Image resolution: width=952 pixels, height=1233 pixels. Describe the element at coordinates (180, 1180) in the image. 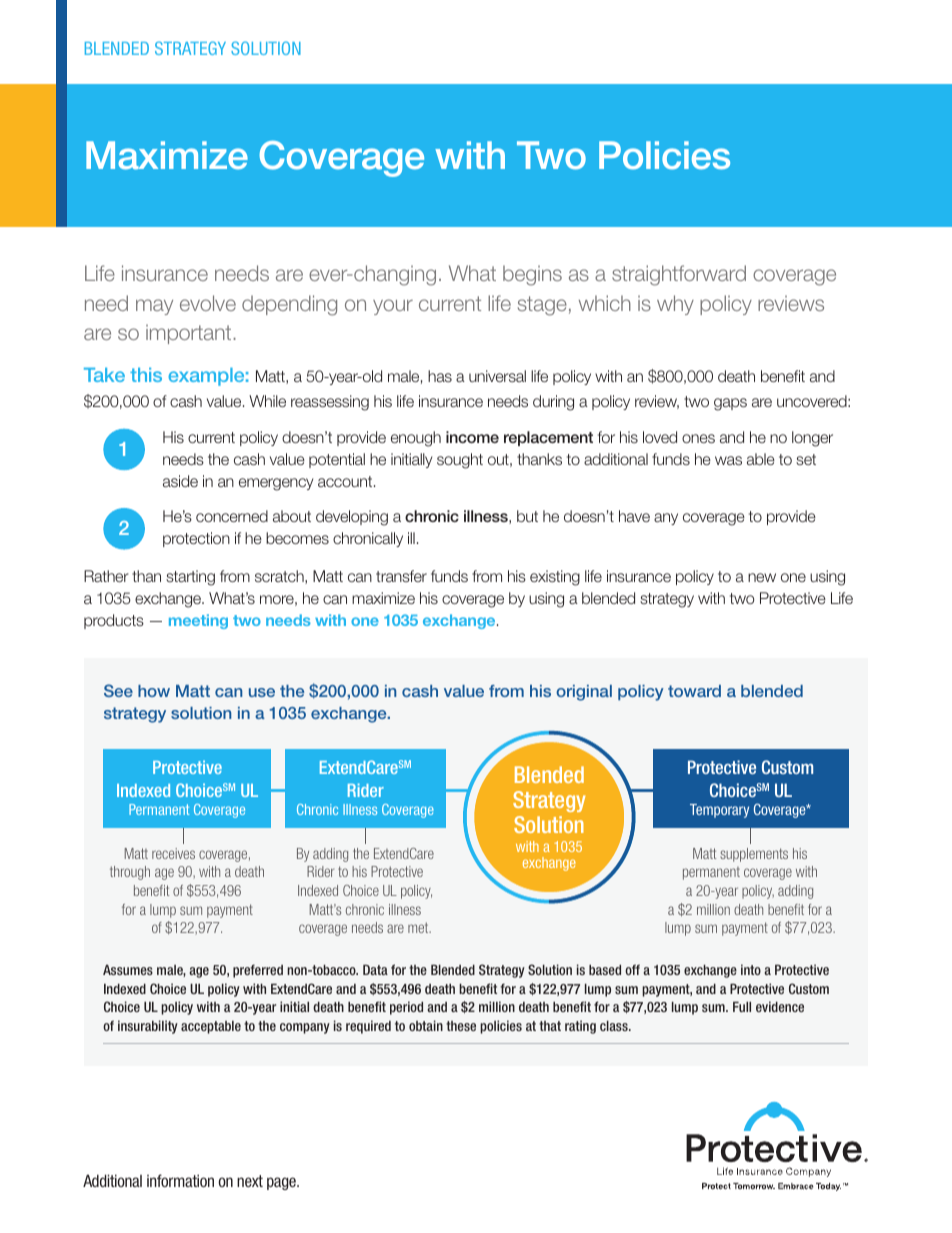

I see `information` at that location.
